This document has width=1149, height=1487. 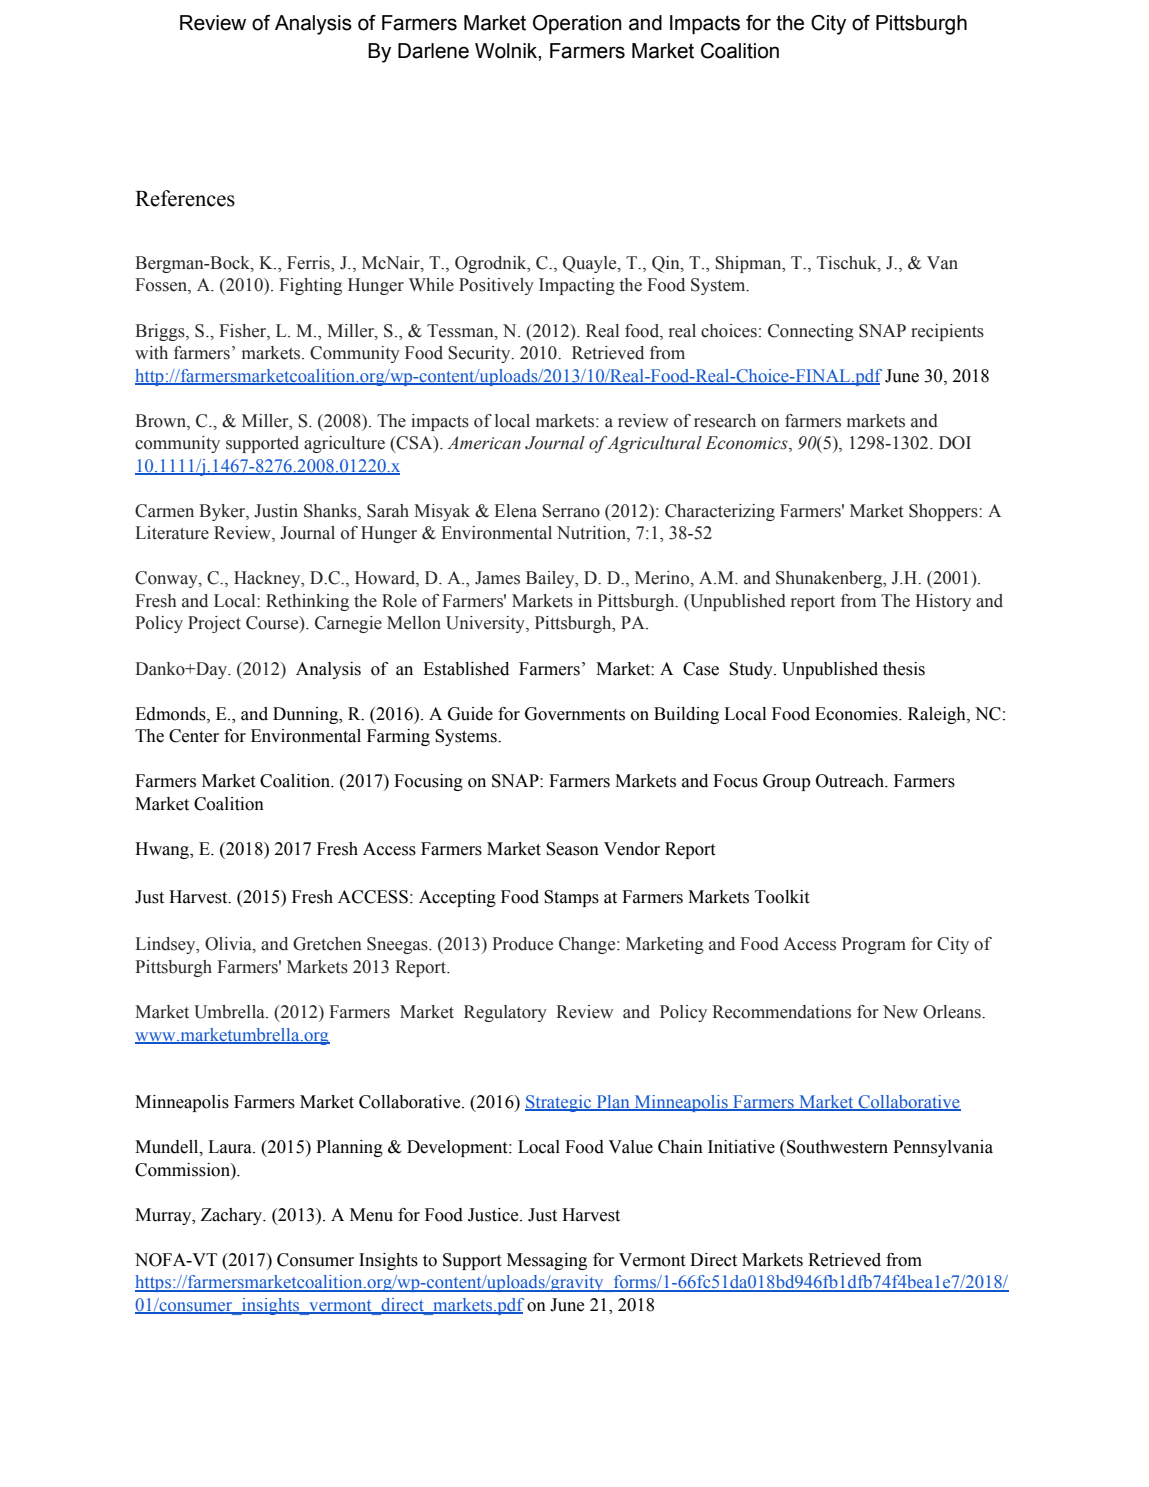 What do you see at coordinates (214, 624) in the document?
I see `Project` at bounding box center [214, 624].
